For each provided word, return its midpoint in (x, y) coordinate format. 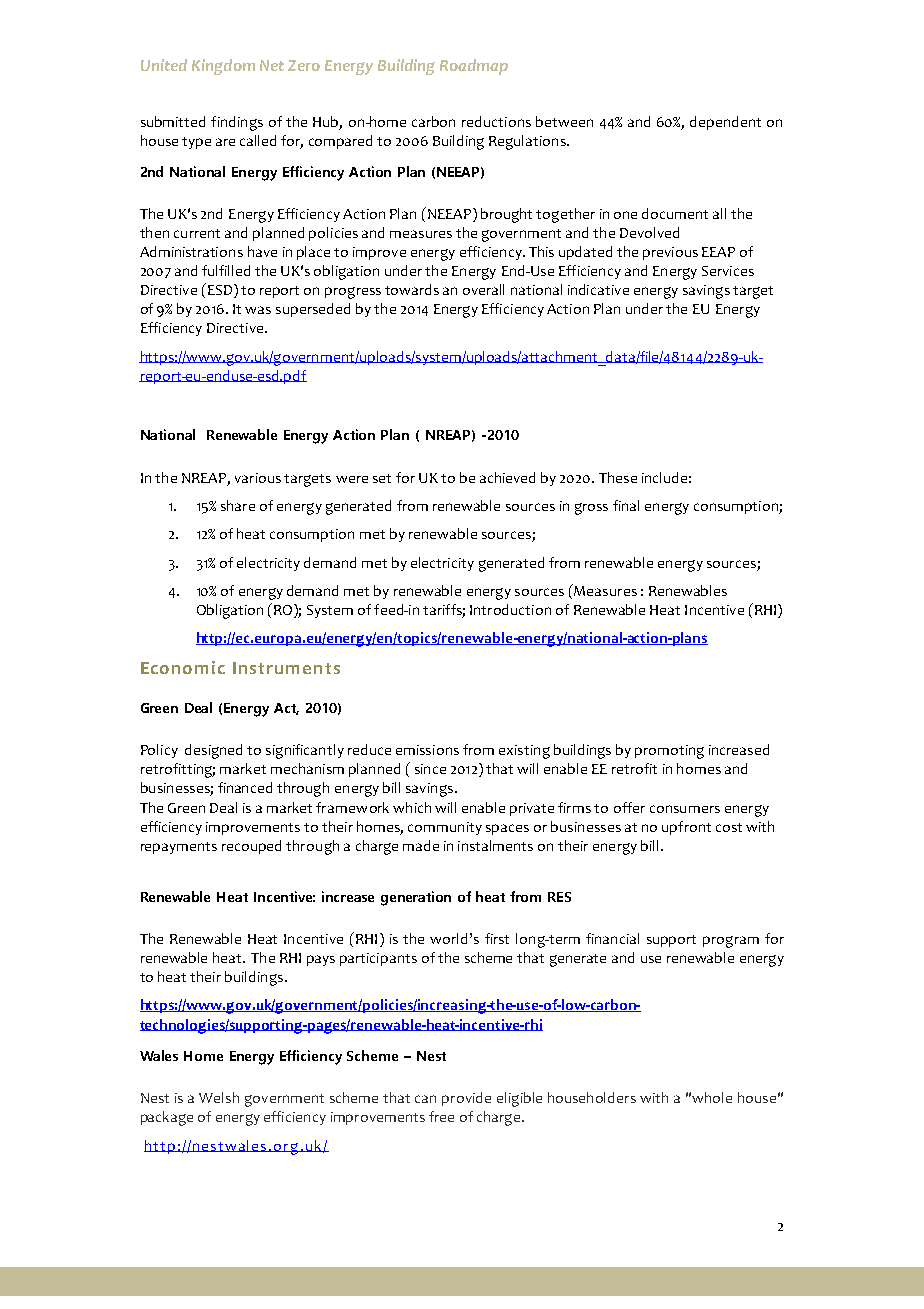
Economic (183, 667)
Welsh (219, 1097)
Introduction (510, 609)
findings (237, 123)
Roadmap (474, 67)
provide (466, 1099)
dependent (725, 123)
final (626, 505)
